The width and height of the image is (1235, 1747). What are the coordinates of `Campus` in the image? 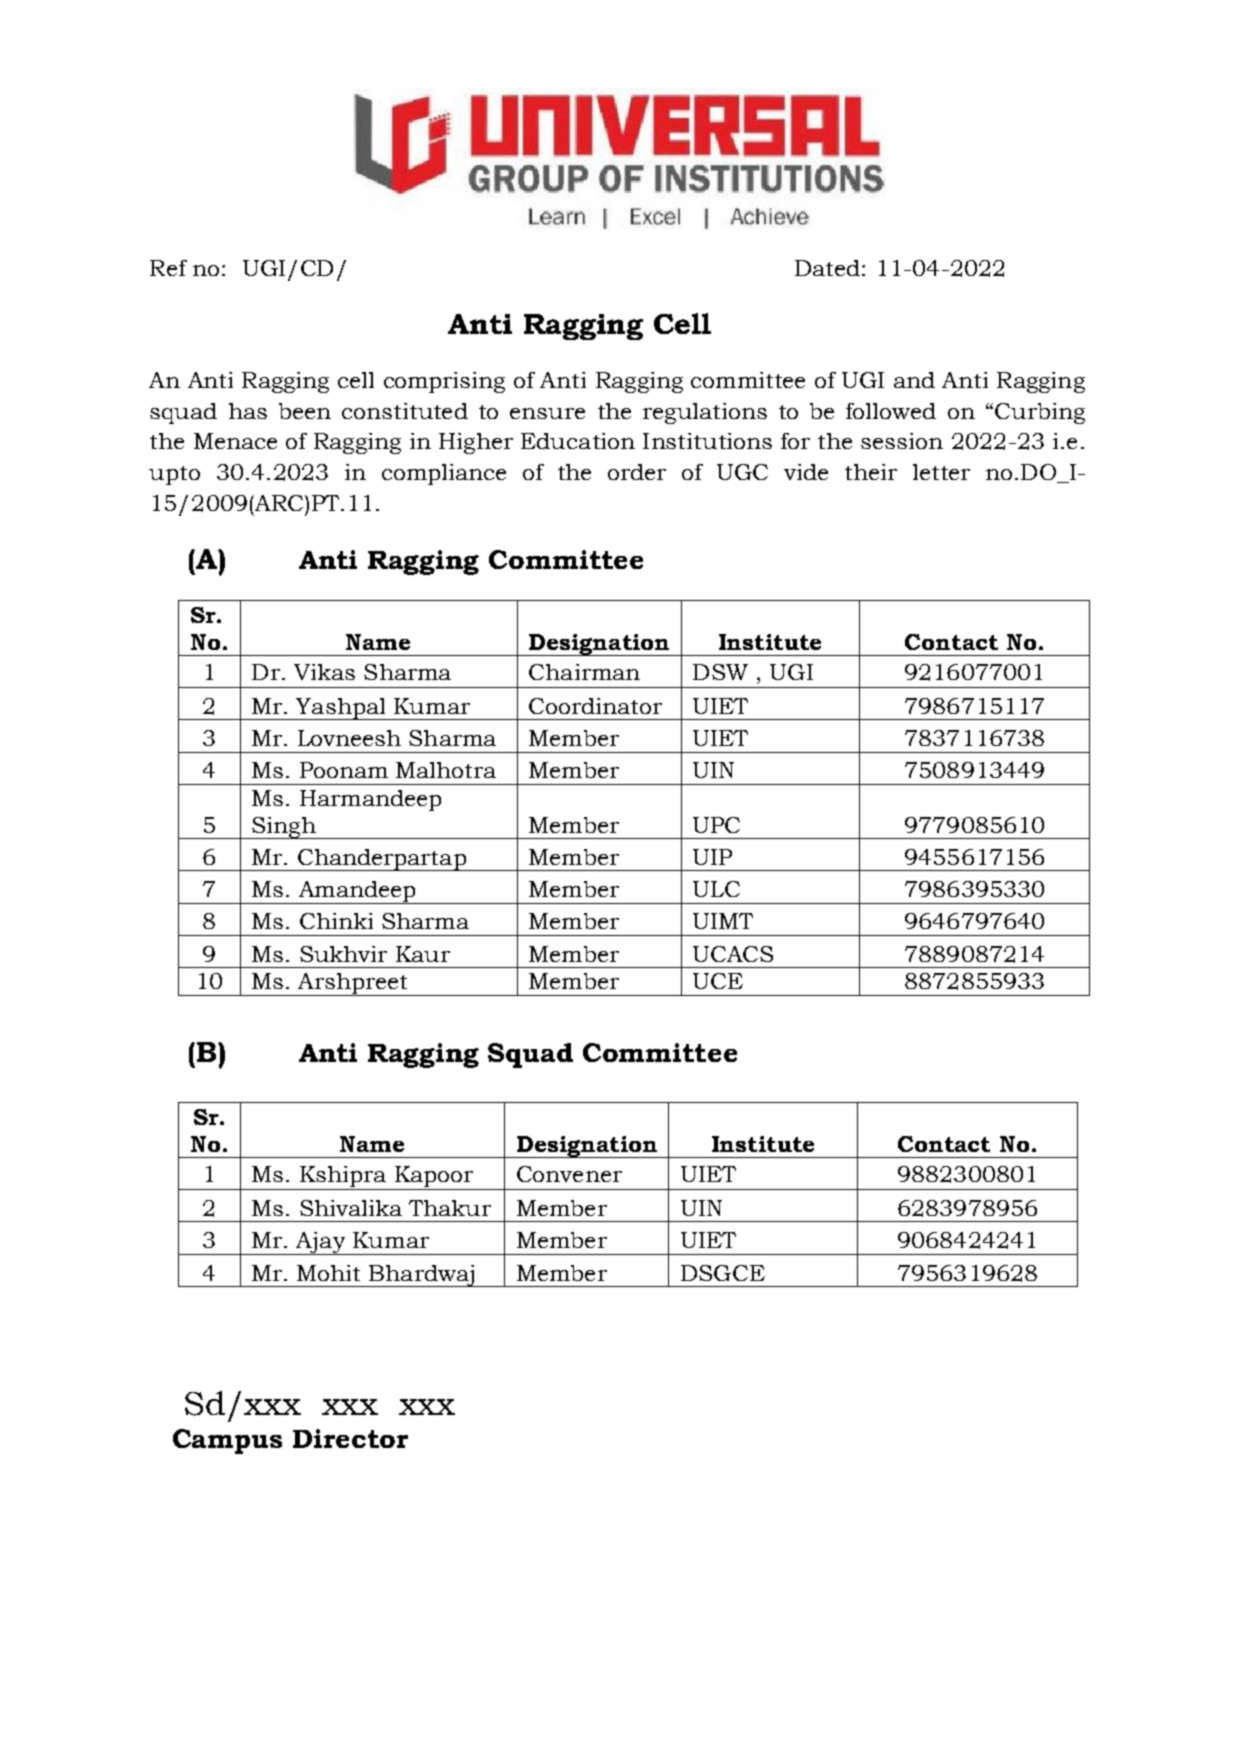 It's located at (227, 1441).
